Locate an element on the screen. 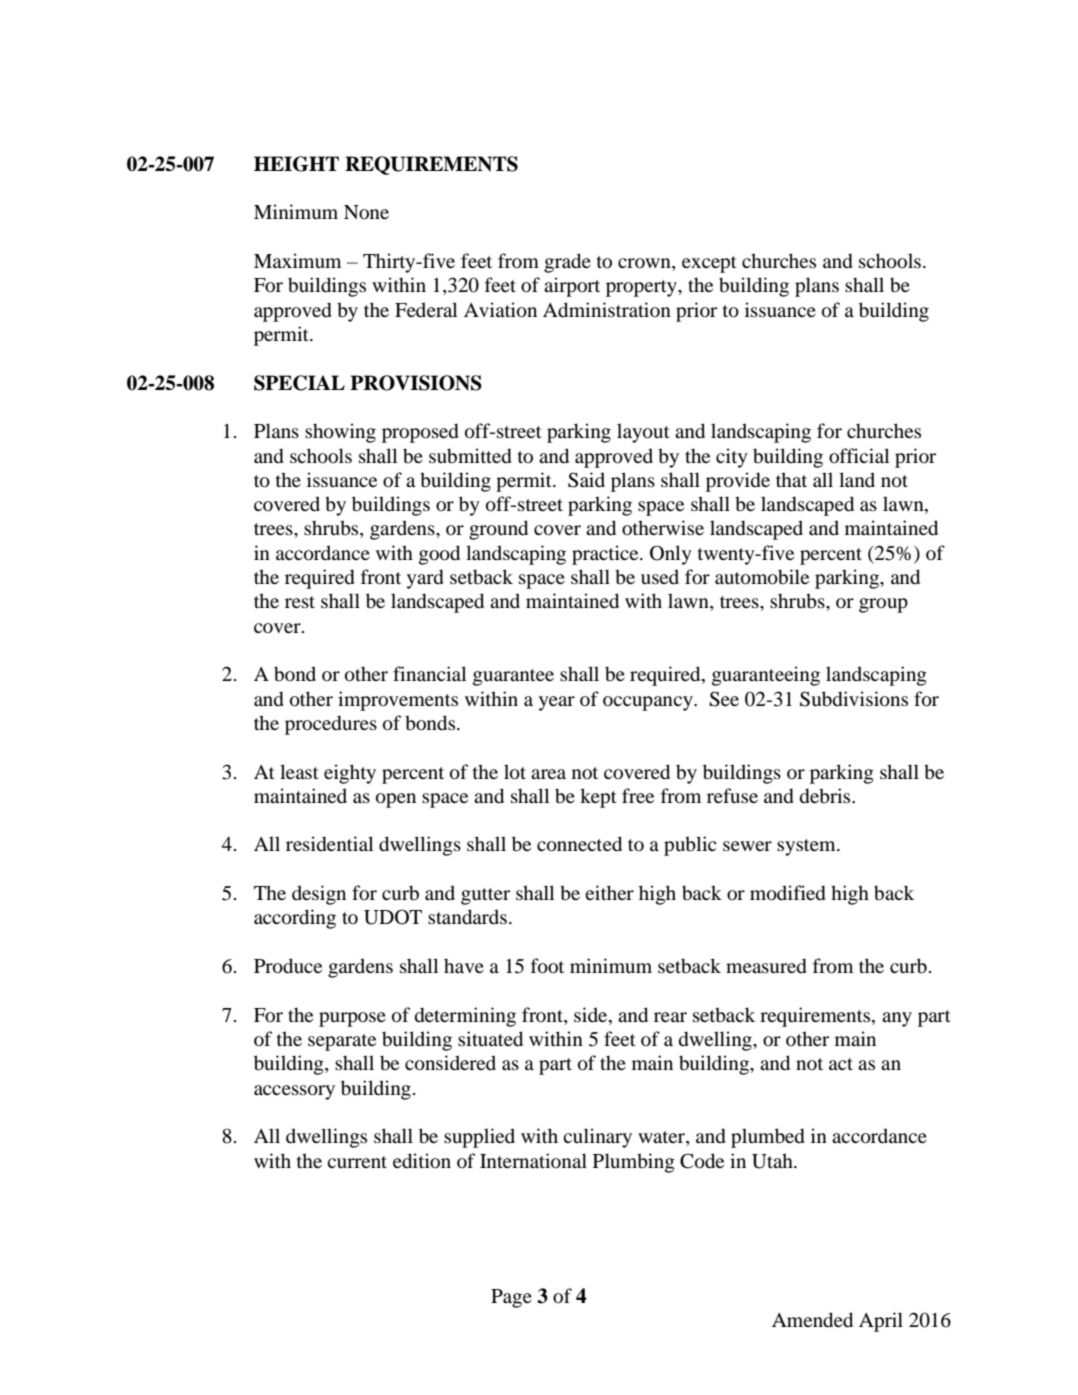  year is located at coordinates (557, 703).
